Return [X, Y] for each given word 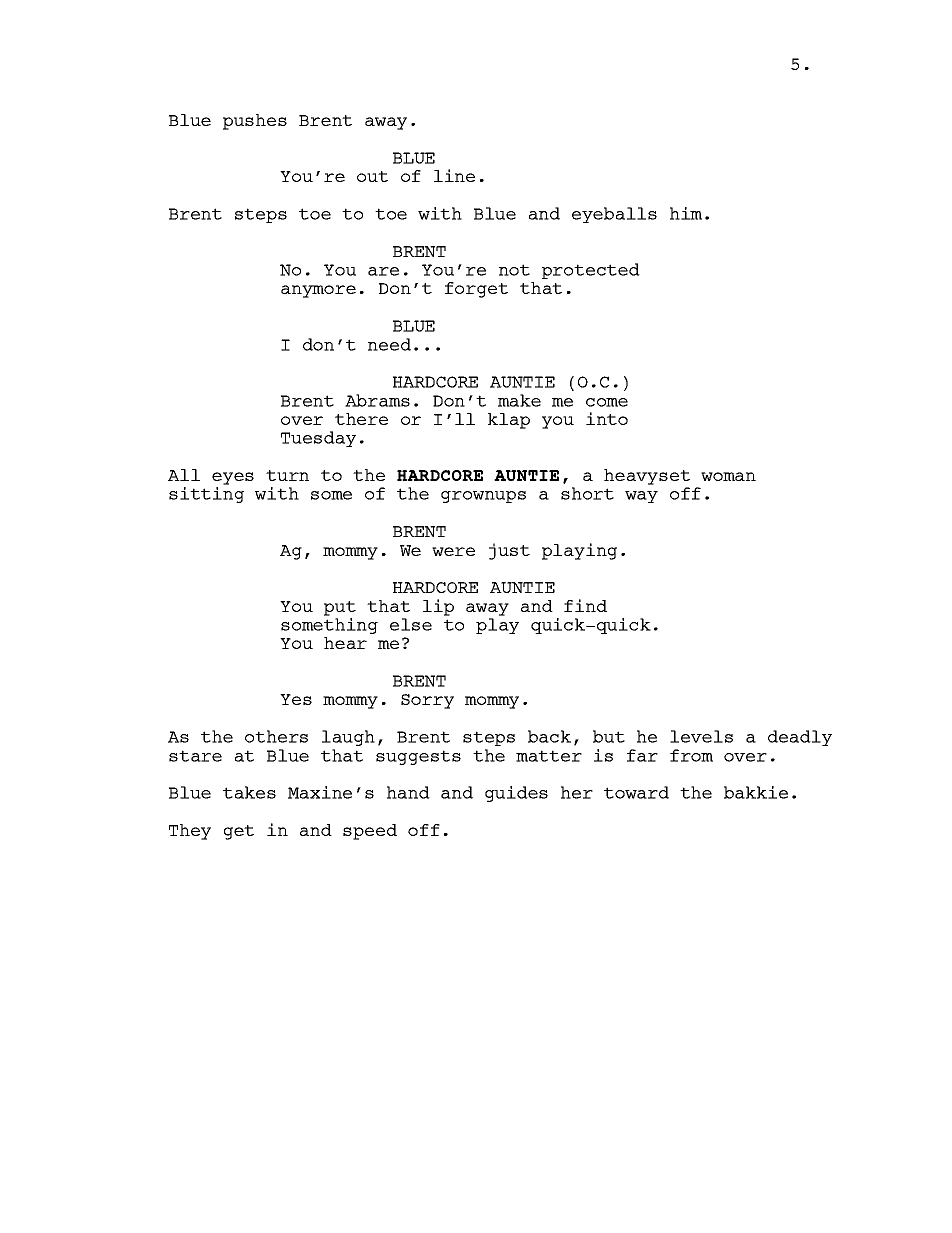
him [686, 213]
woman [728, 476]
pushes [255, 122]
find [585, 605]
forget [476, 290]
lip [438, 607]
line [454, 175]
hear [345, 643]
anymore [318, 291]
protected [591, 271]
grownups [483, 497]
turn [287, 475]
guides [516, 794]
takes [249, 792]
